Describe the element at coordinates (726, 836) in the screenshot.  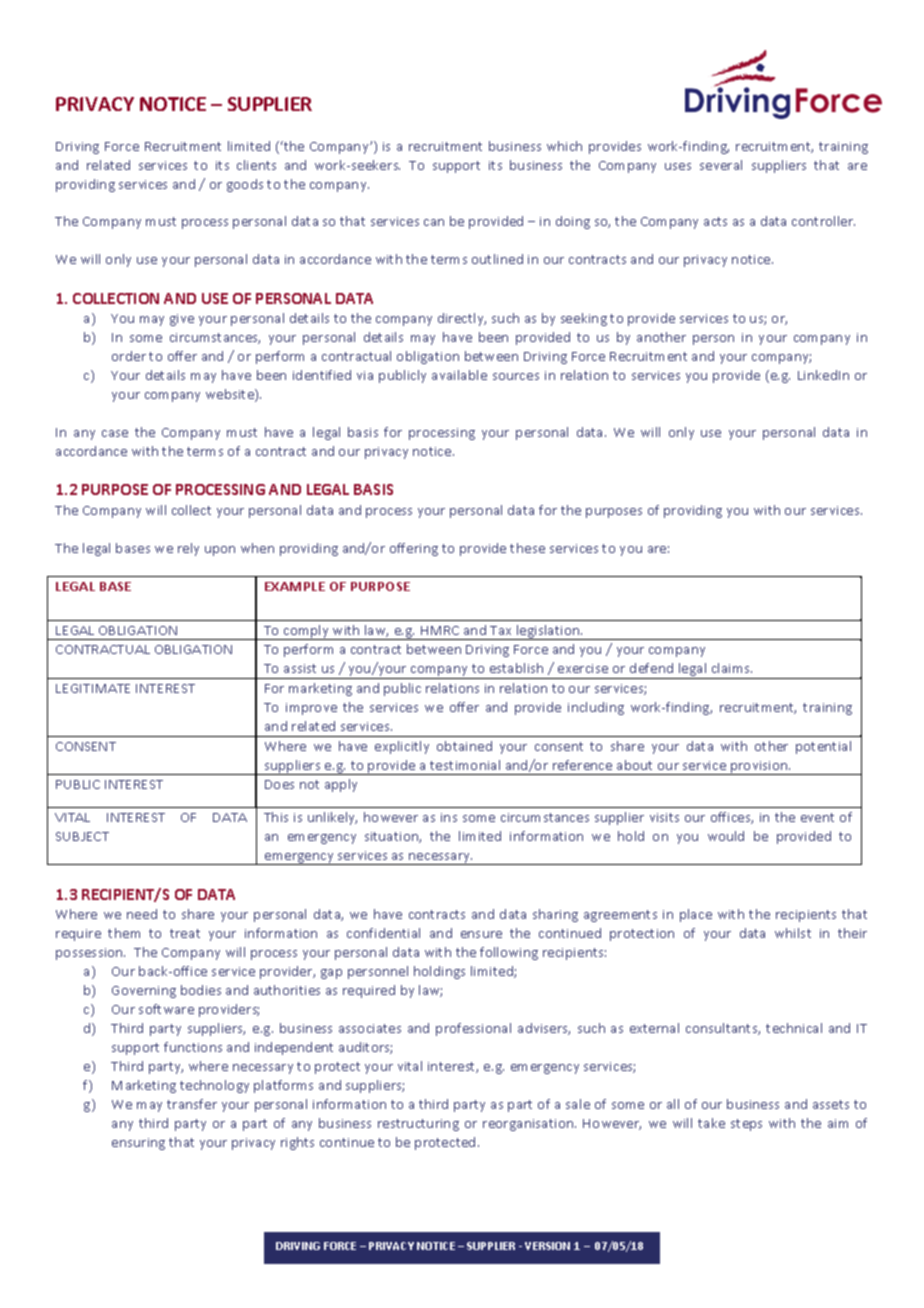
I see `would` at that location.
